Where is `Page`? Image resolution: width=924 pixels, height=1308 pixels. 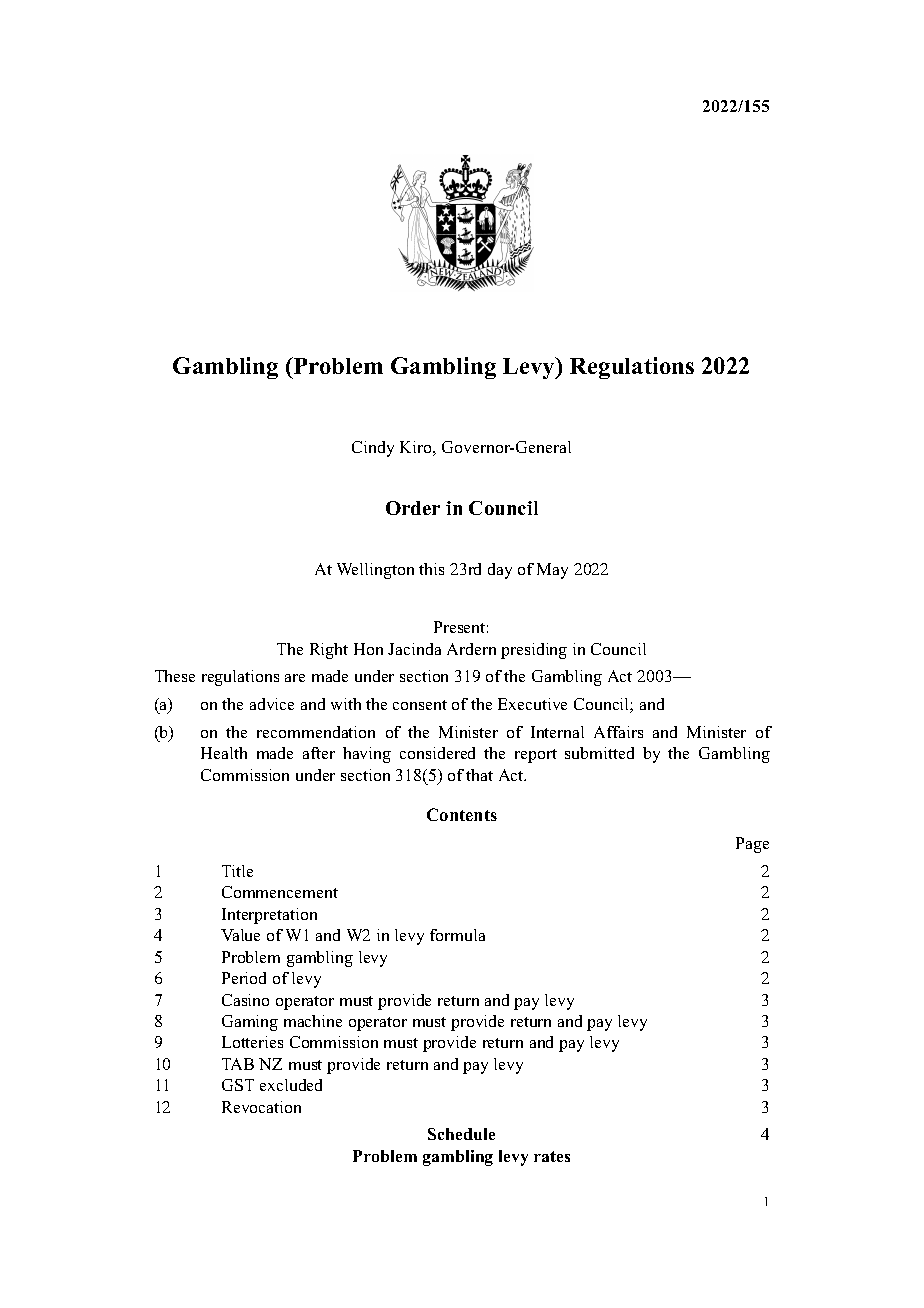 Page is located at coordinates (752, 845).
